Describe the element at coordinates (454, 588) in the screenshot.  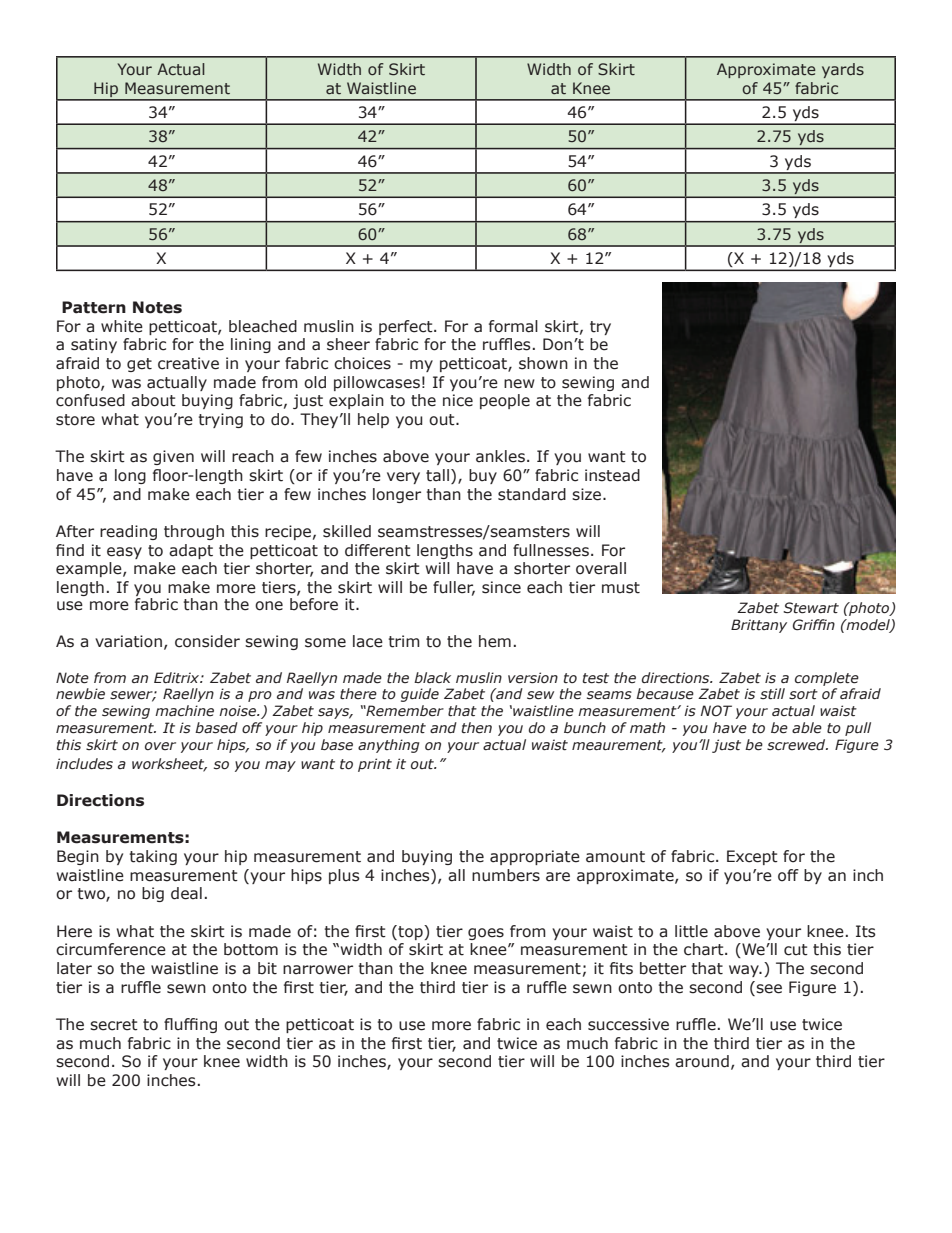
I see `fuller` at that location.
